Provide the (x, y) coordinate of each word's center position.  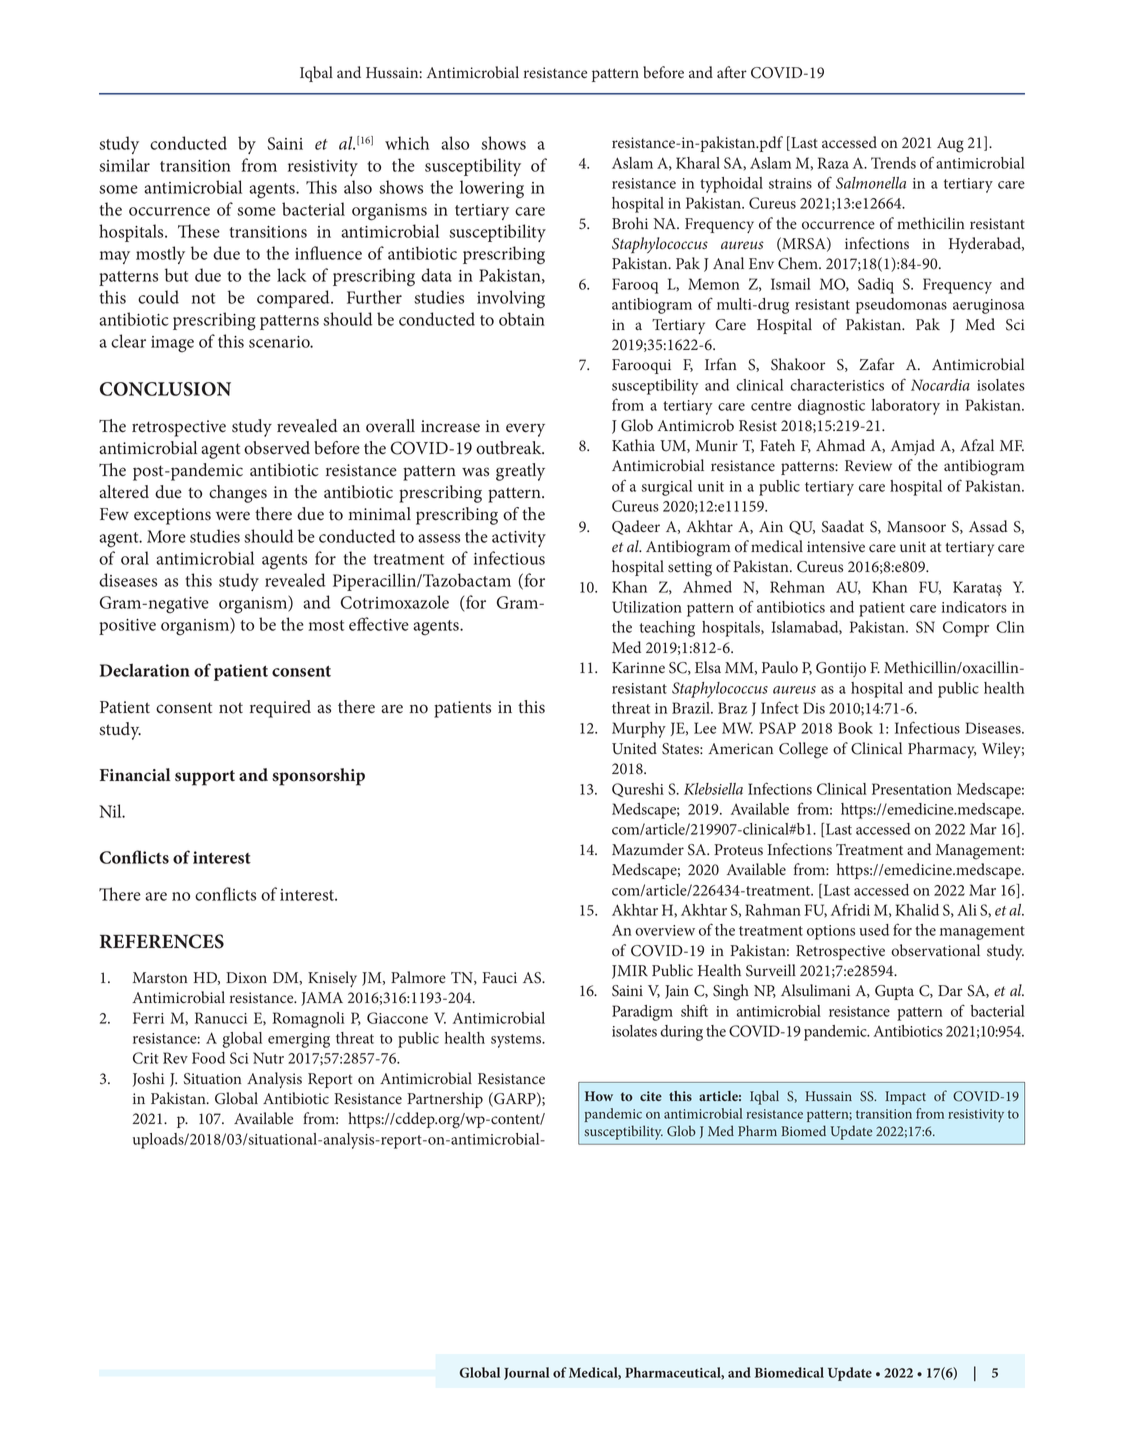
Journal (527, 1373)
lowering (492, 189)
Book (855, 728)
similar (124, 165)
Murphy (639, 730)
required (280, 709)
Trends (893, 163)
